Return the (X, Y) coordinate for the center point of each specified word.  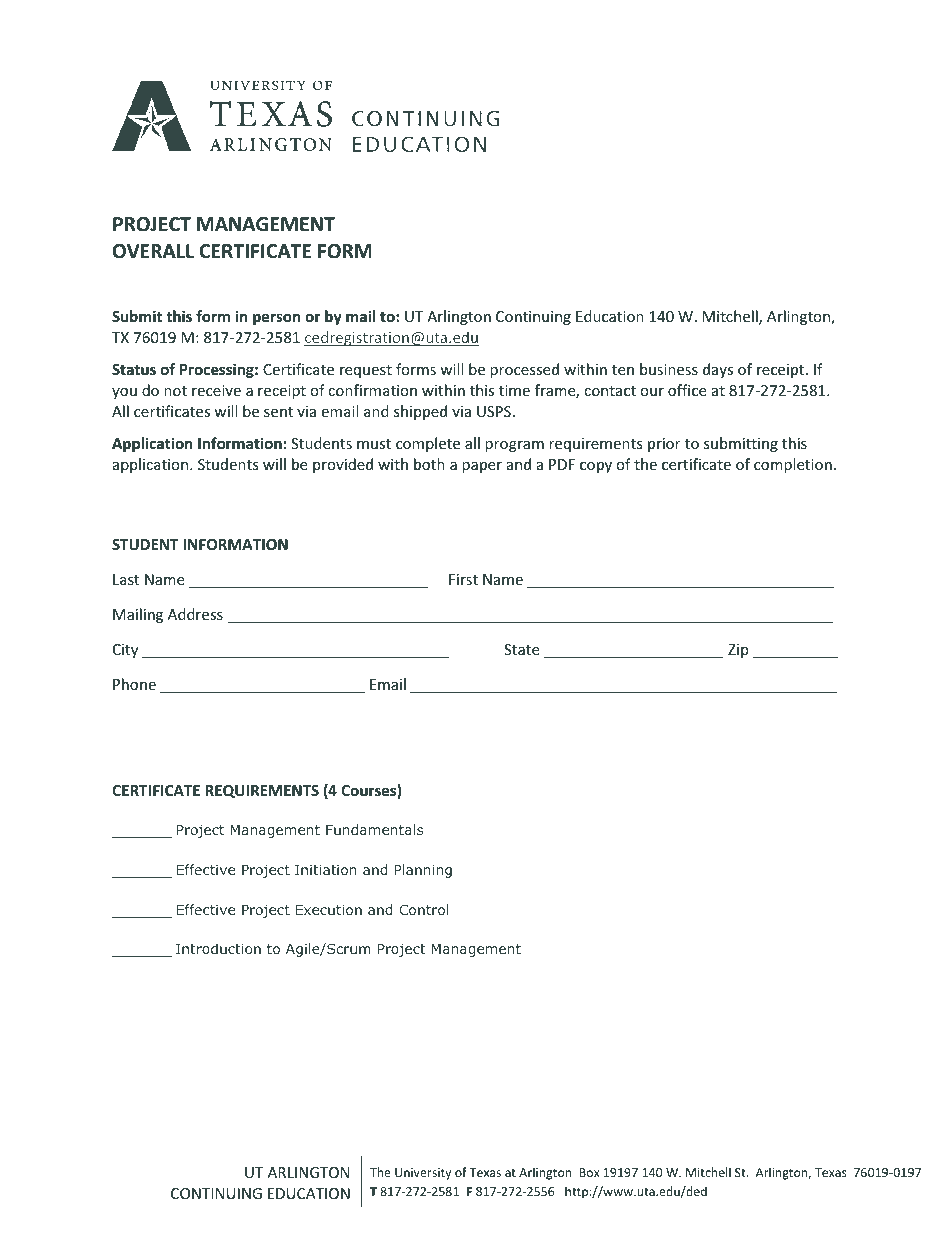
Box (589, 1172)
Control (424, 909)
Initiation (326, 869)
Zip (738, 651)
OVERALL (153, 251)
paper (482, 467)
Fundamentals (374, 829)
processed (524, 370)
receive (216, 390)
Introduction (218, 948)
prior (664, 445)
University (423, 1174)
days (718, 370)
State (521, 649)
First (463, 579)
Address (195, 614)
